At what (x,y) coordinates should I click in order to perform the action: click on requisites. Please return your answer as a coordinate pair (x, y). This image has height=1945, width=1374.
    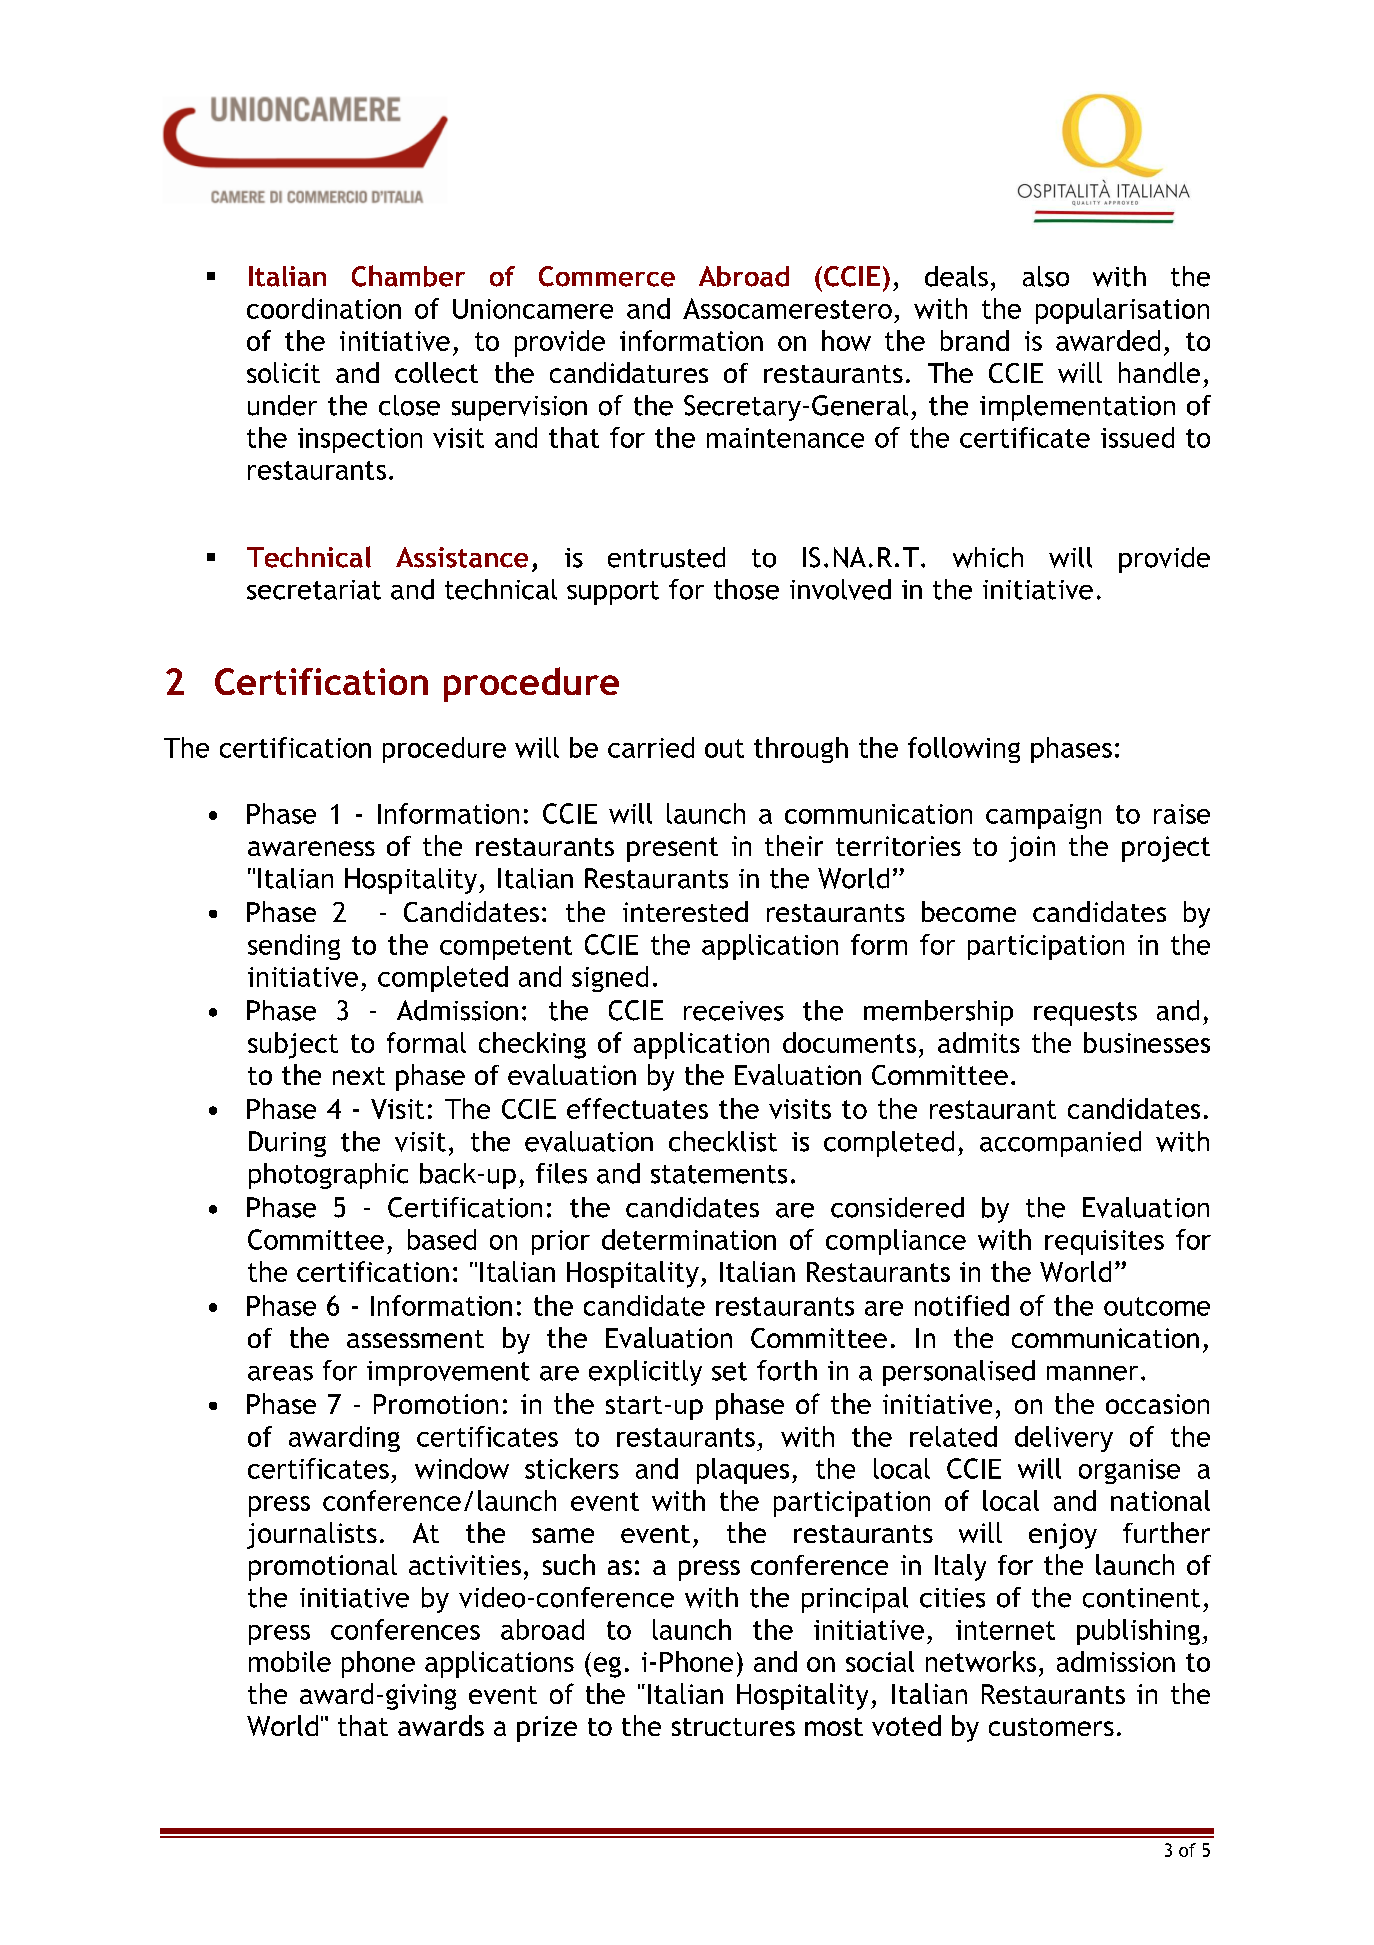
    Looking at the image, I should click on (1104, 1242).
